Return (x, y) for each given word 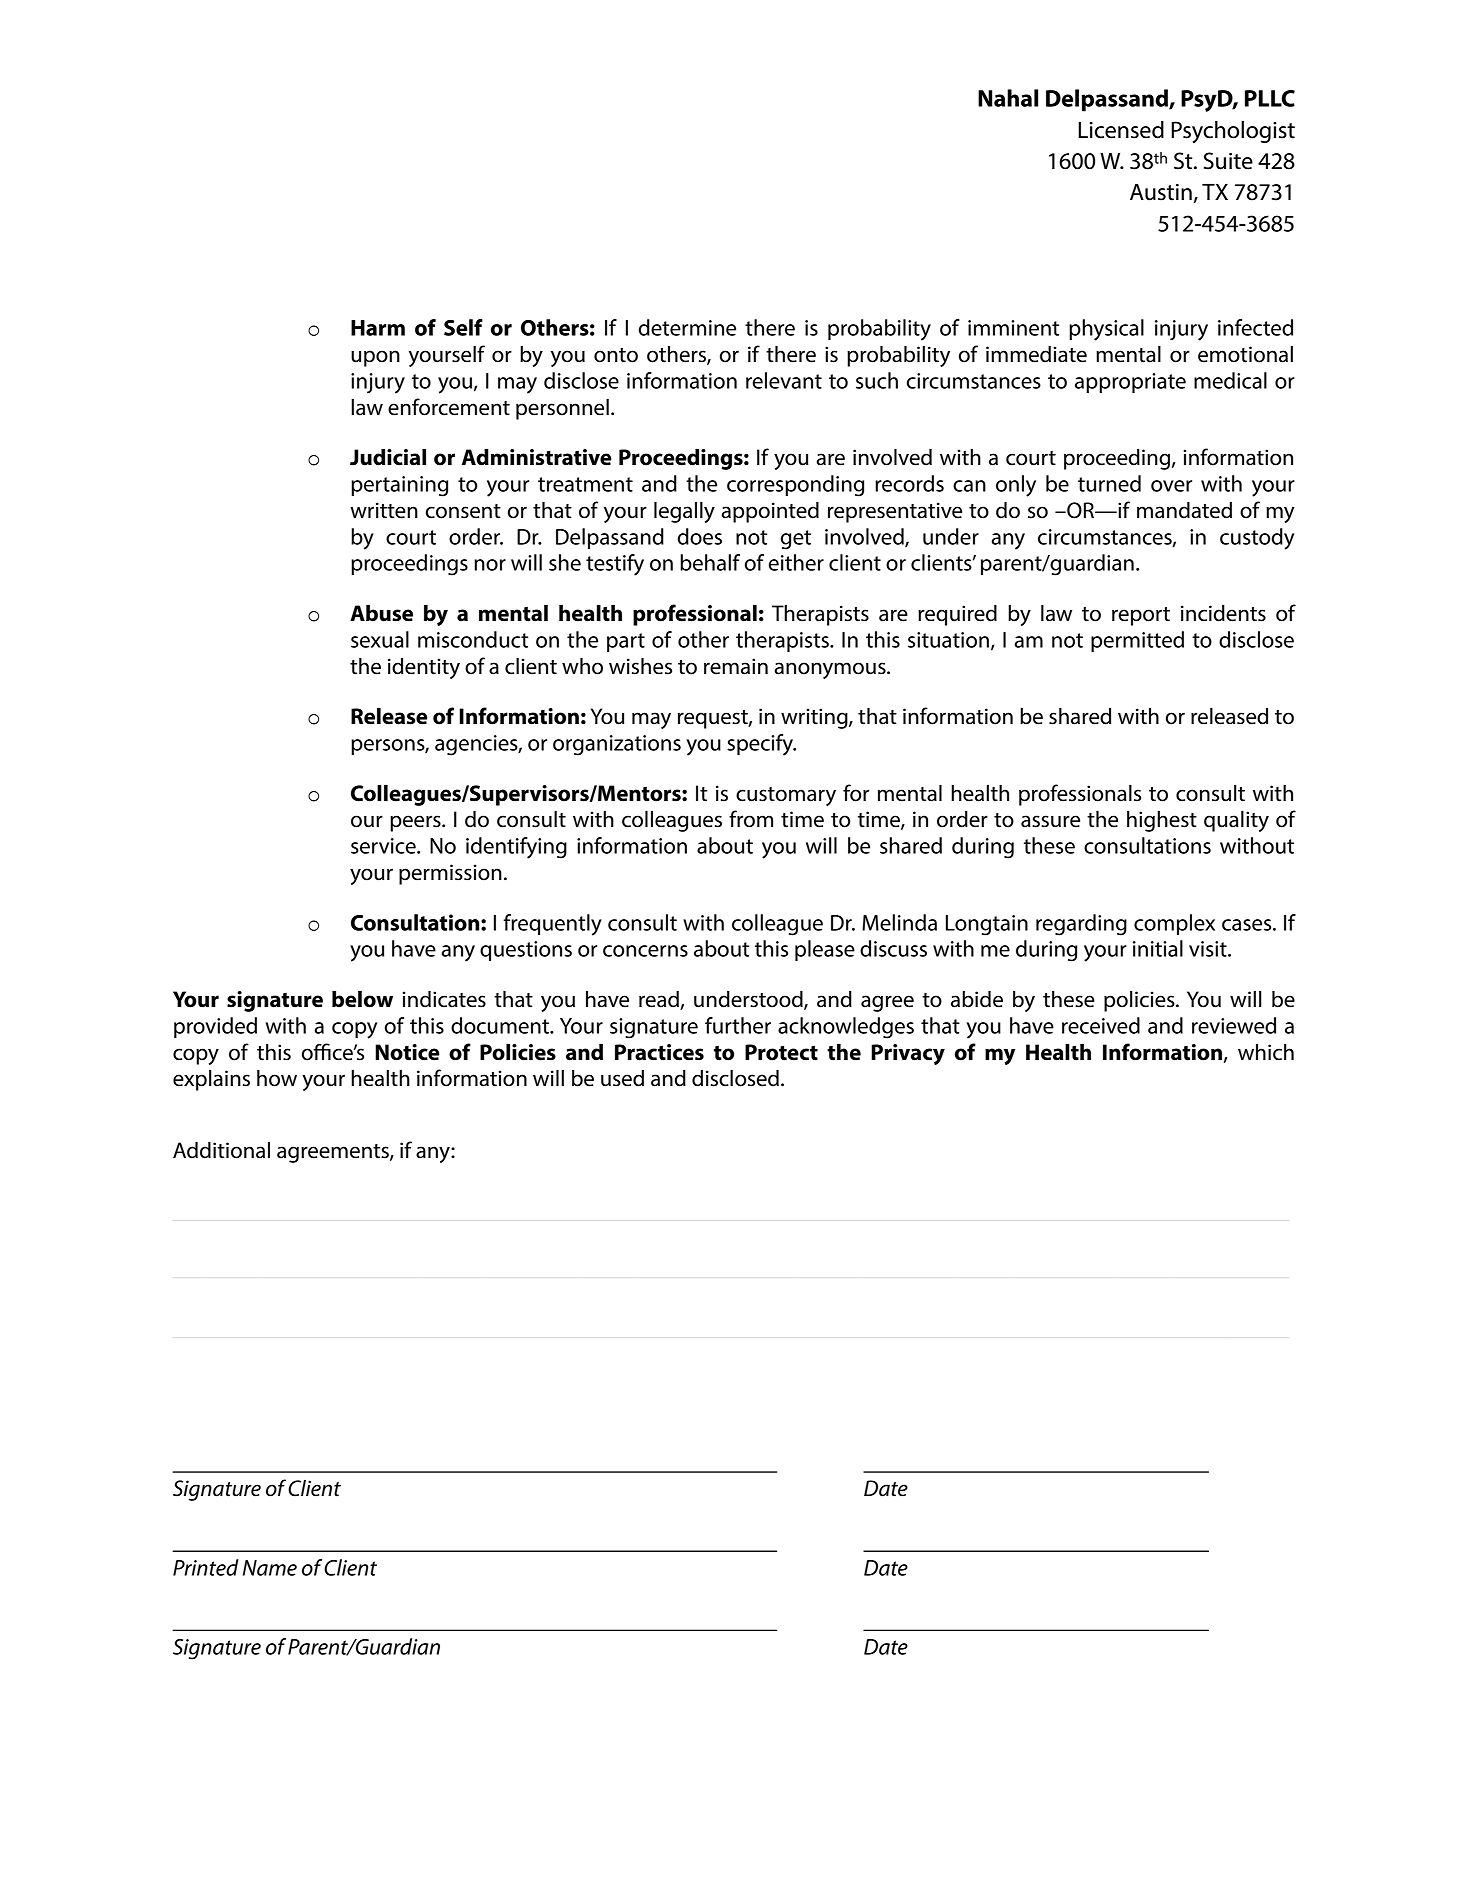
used (622, 1078)
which (1266, 1052)
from (751, 819)
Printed (206, 1567)
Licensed (1121, 130)
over (1171, 486)
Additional (221, 1150)
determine (687, 327)
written (384, 510)
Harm (378, 328)
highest (1162, 821)
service (384, 846)
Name (270, 1568)
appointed (770, 512)
